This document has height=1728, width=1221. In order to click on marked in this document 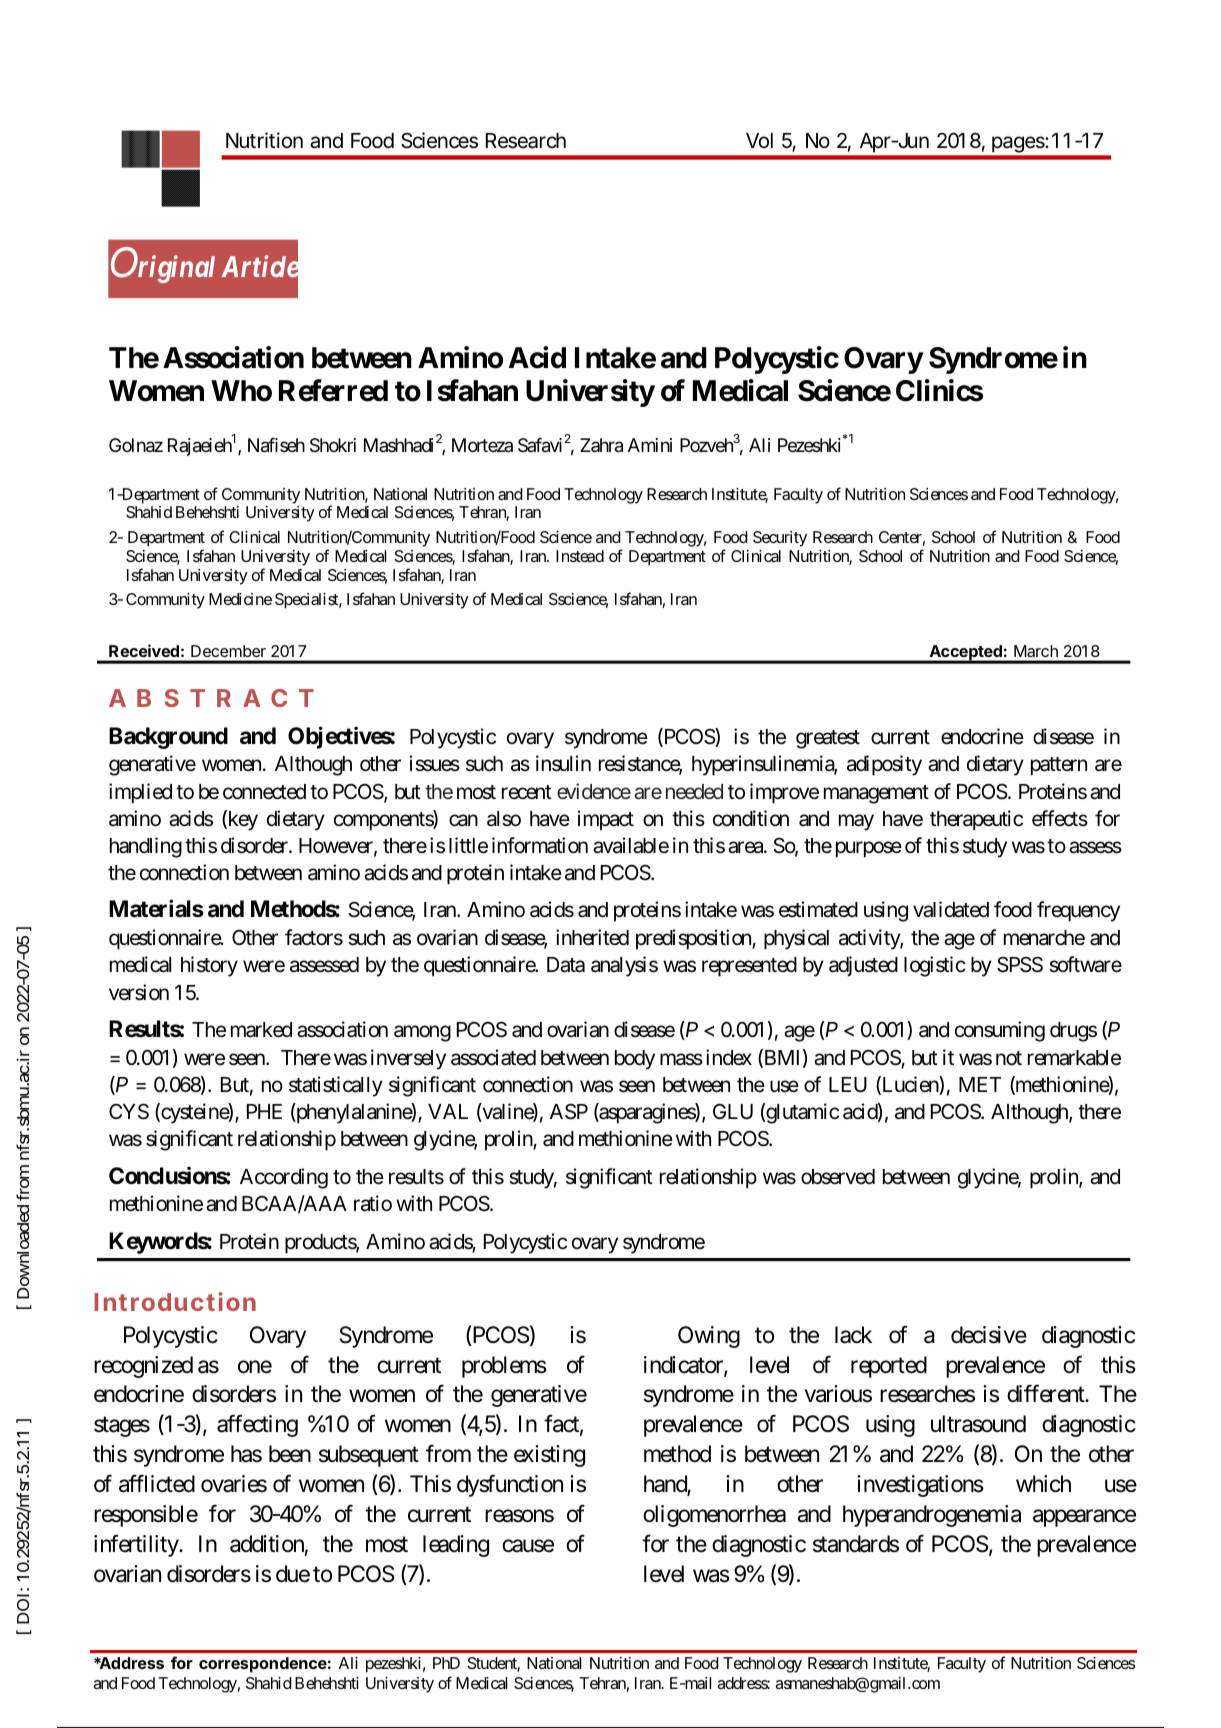, I will do `click(261, 1030)`.
